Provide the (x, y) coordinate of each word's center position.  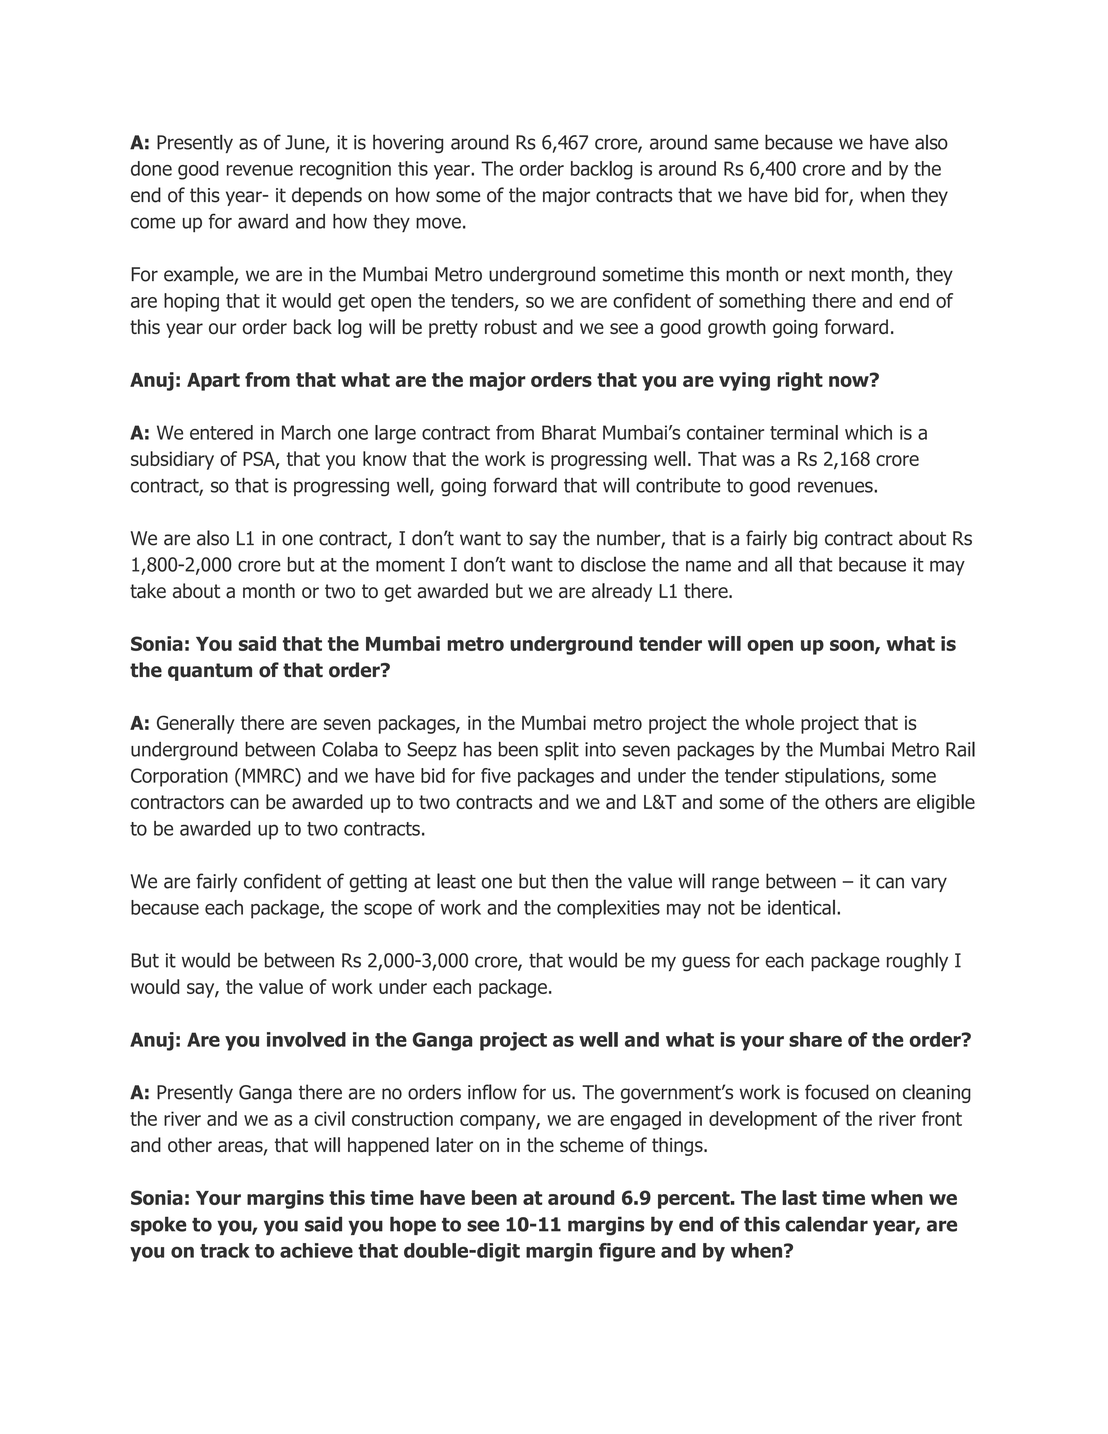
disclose (613, 564)
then (570, 881)
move (438, 223)
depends (327, 196)
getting (378, 883)
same (736, 144)
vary (929, 884)
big (805, 539)
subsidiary (172, 460)
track (225, 1250)
